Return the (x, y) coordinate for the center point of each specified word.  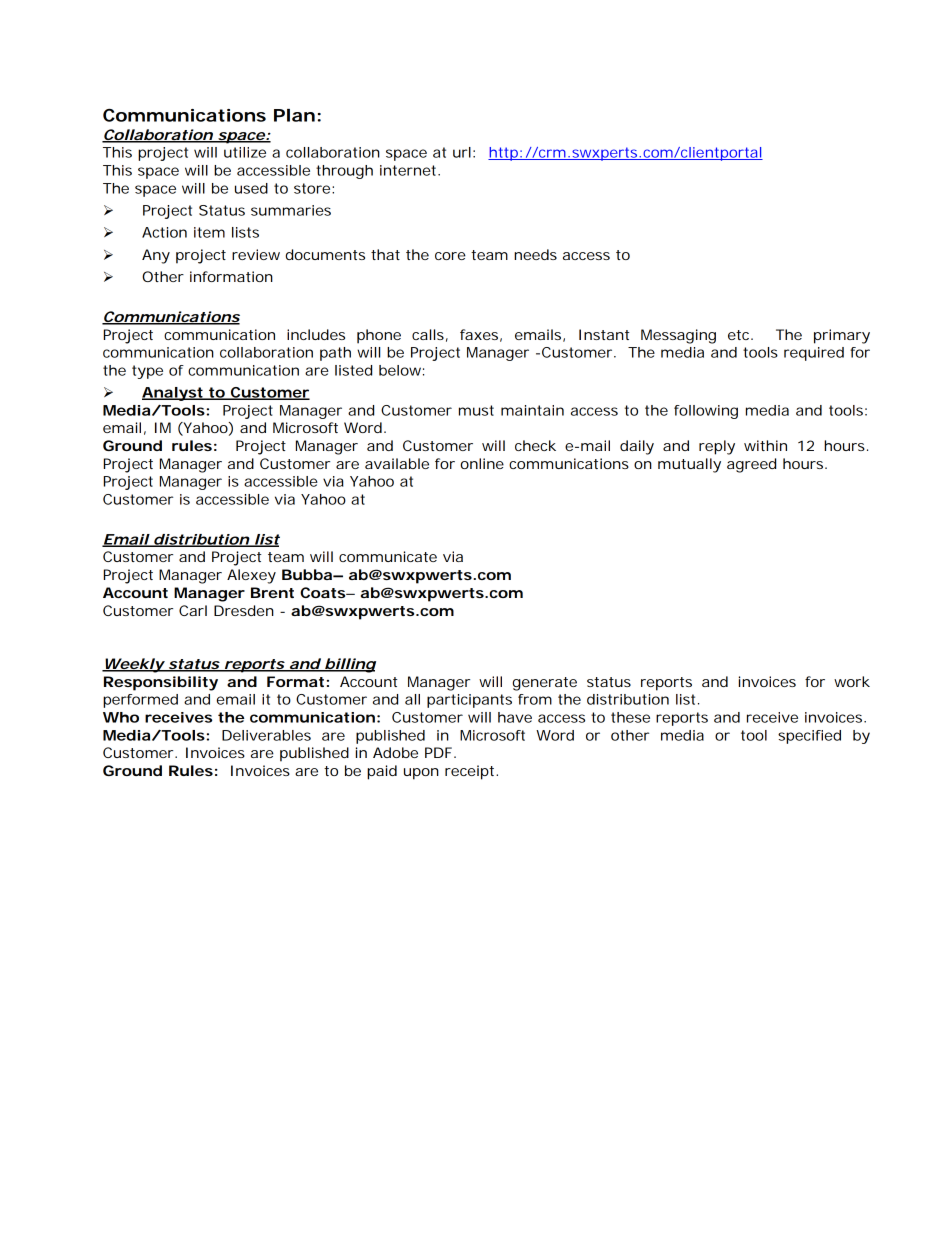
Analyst (174, 394)
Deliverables (266, 735)
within (765, 445)
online (482, 463)
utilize (245, 152)
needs (535, 254)
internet (410, 170)
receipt (471, 772)
